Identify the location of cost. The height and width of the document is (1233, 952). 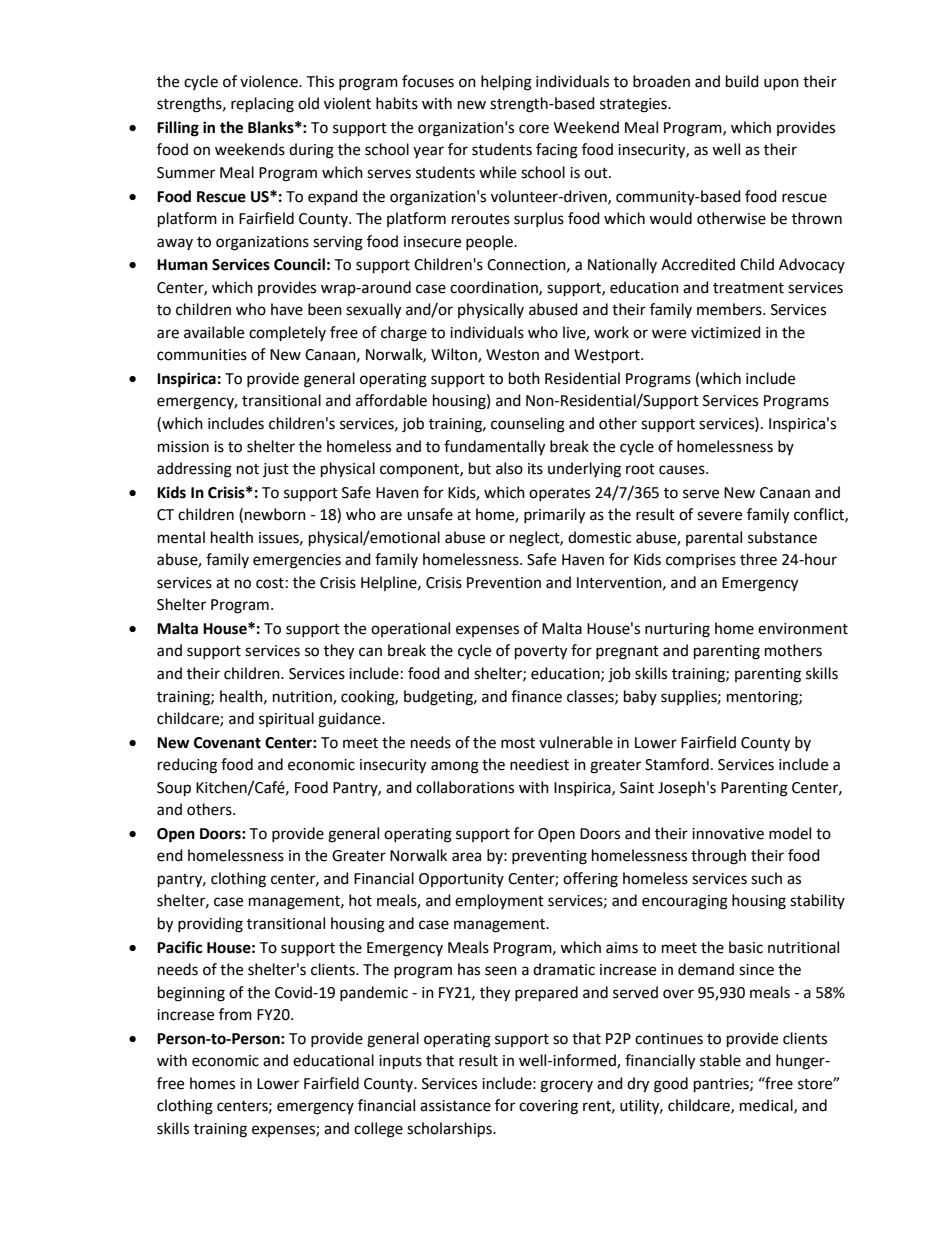
(270, 583).
